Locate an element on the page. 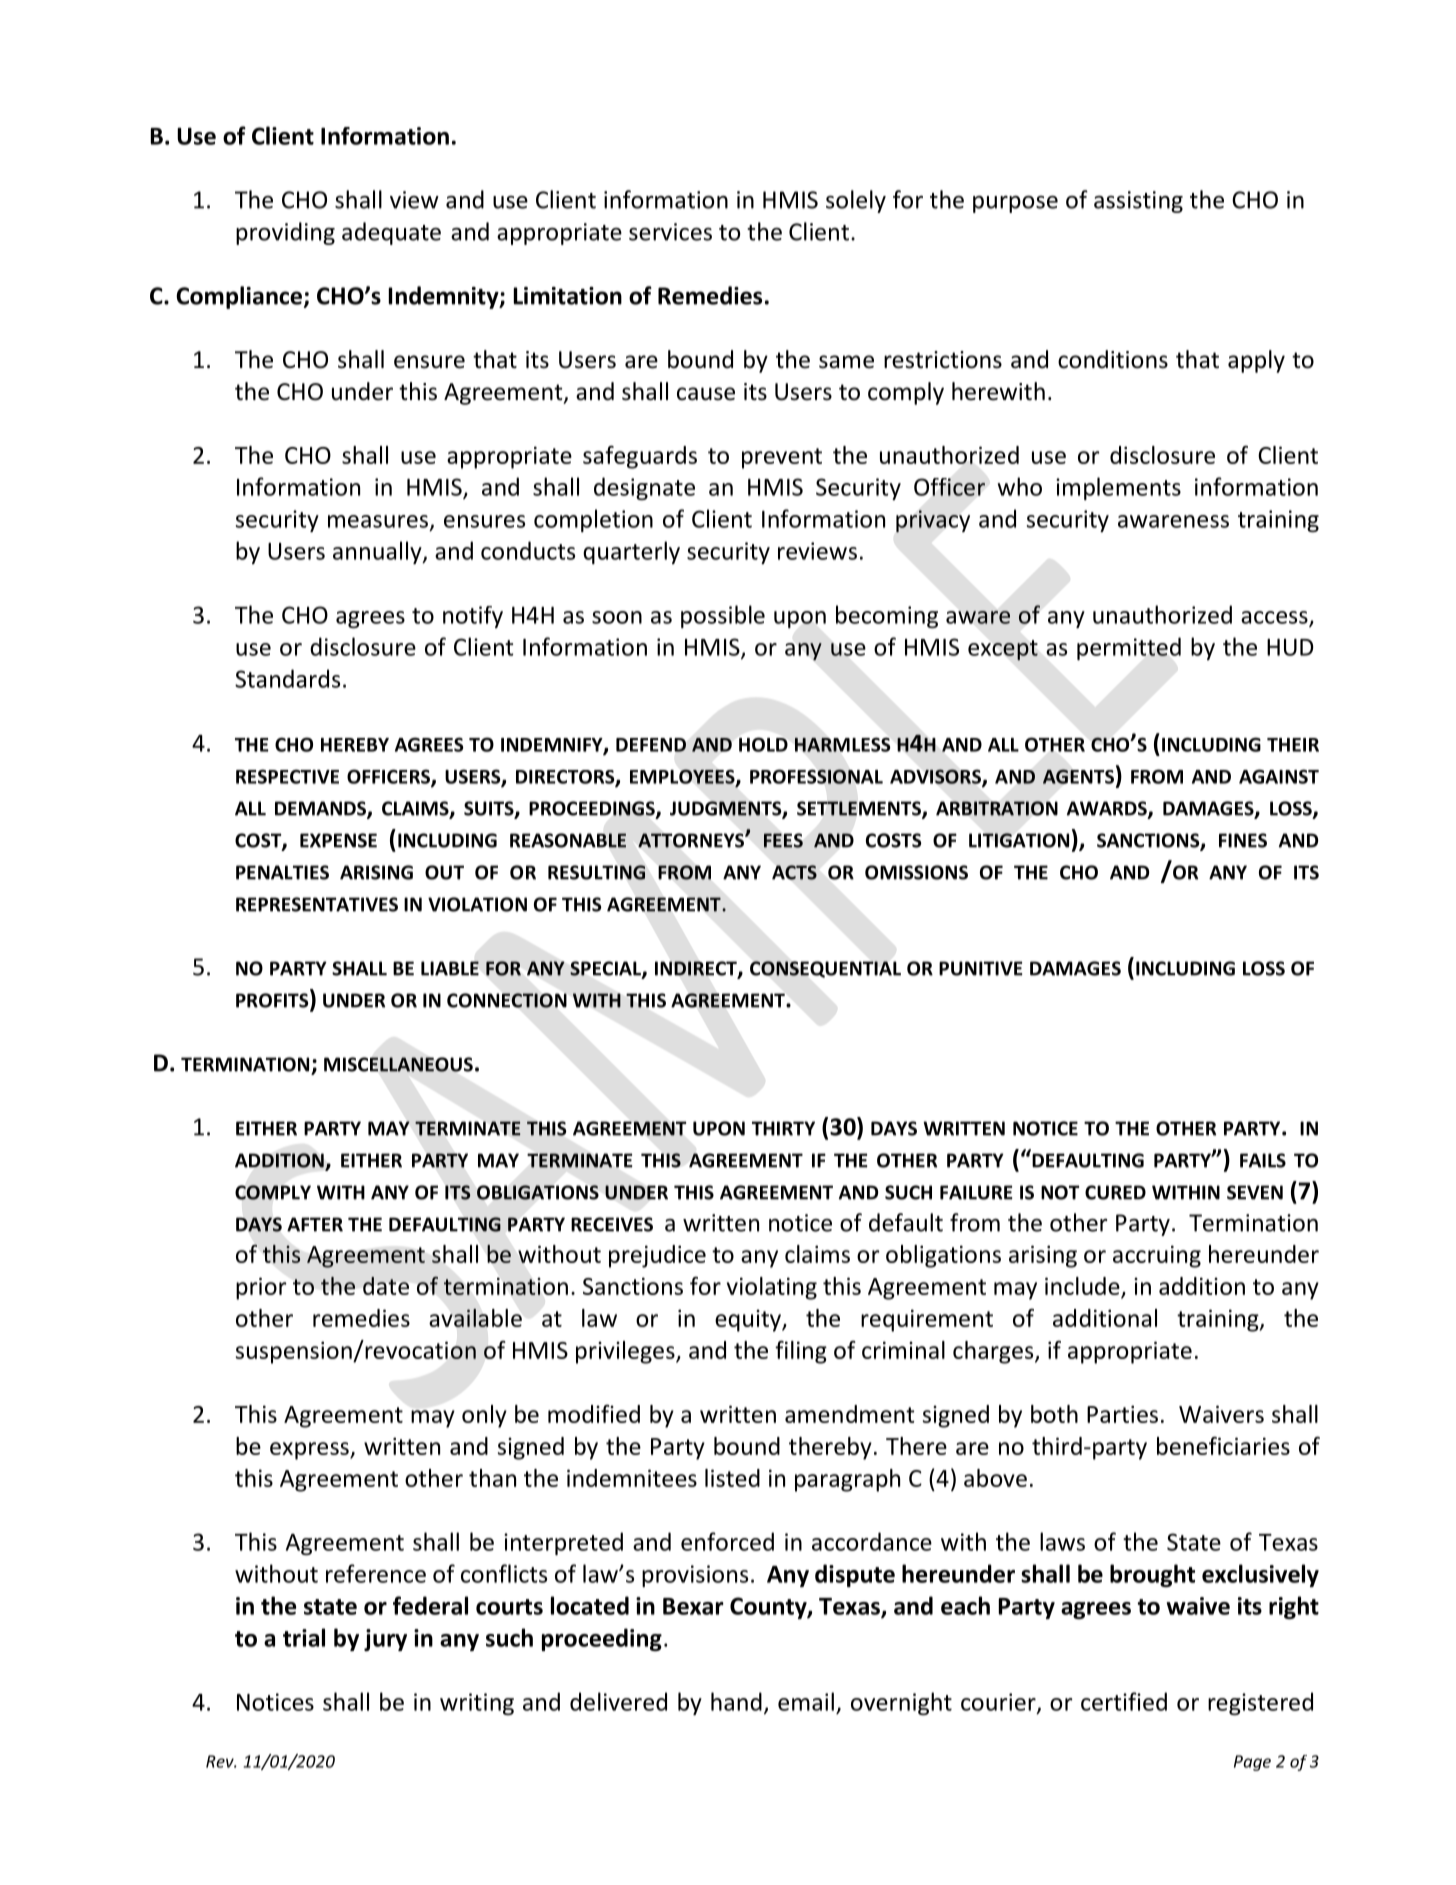 The width and height of the document is (1456, 1885). assisting is located at coordinates (1138, 202).
